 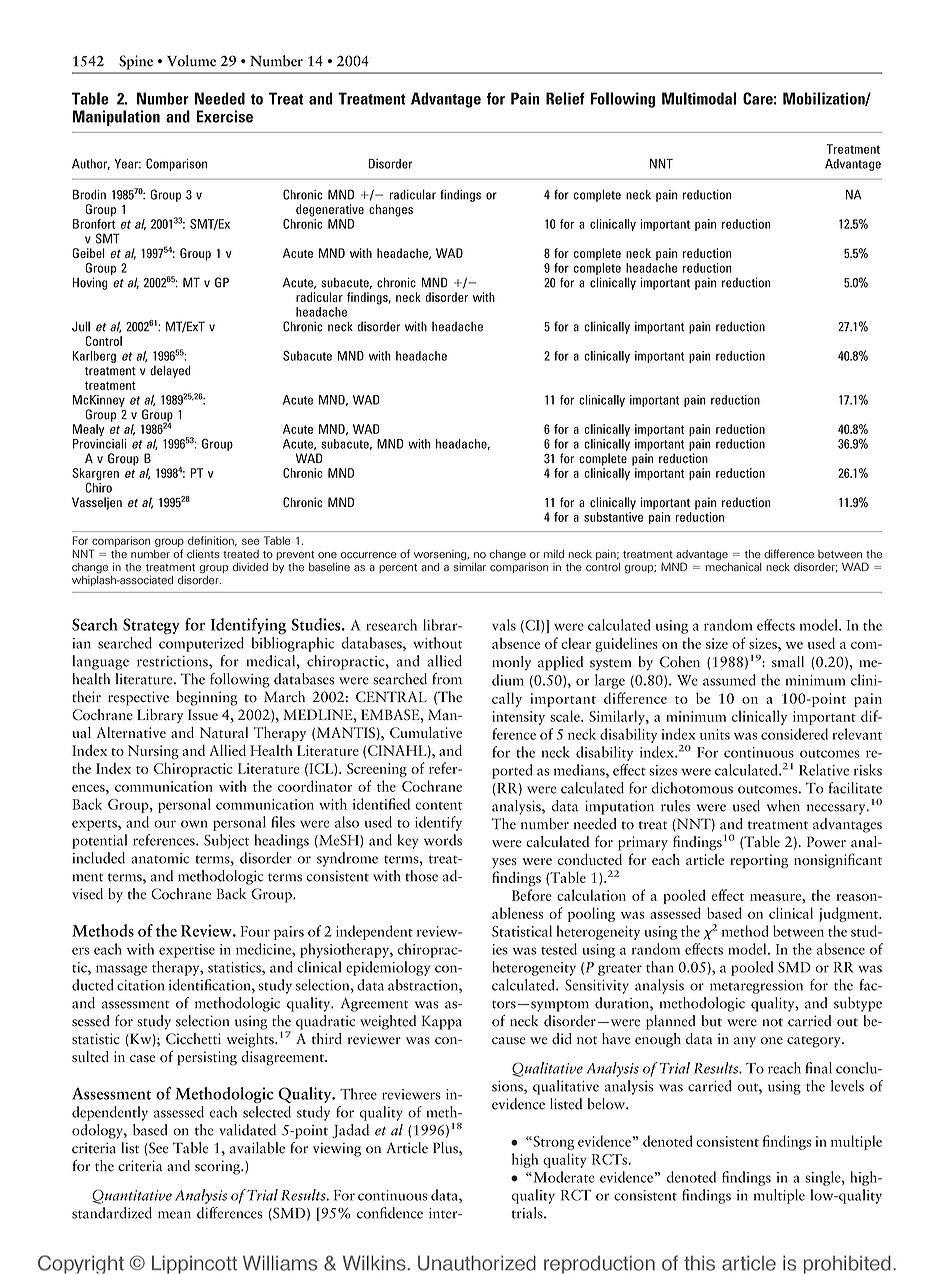 What do you see at coordinates (218, 1167) in the image?
I see `scoring` at bounding box center [218, 1167].
